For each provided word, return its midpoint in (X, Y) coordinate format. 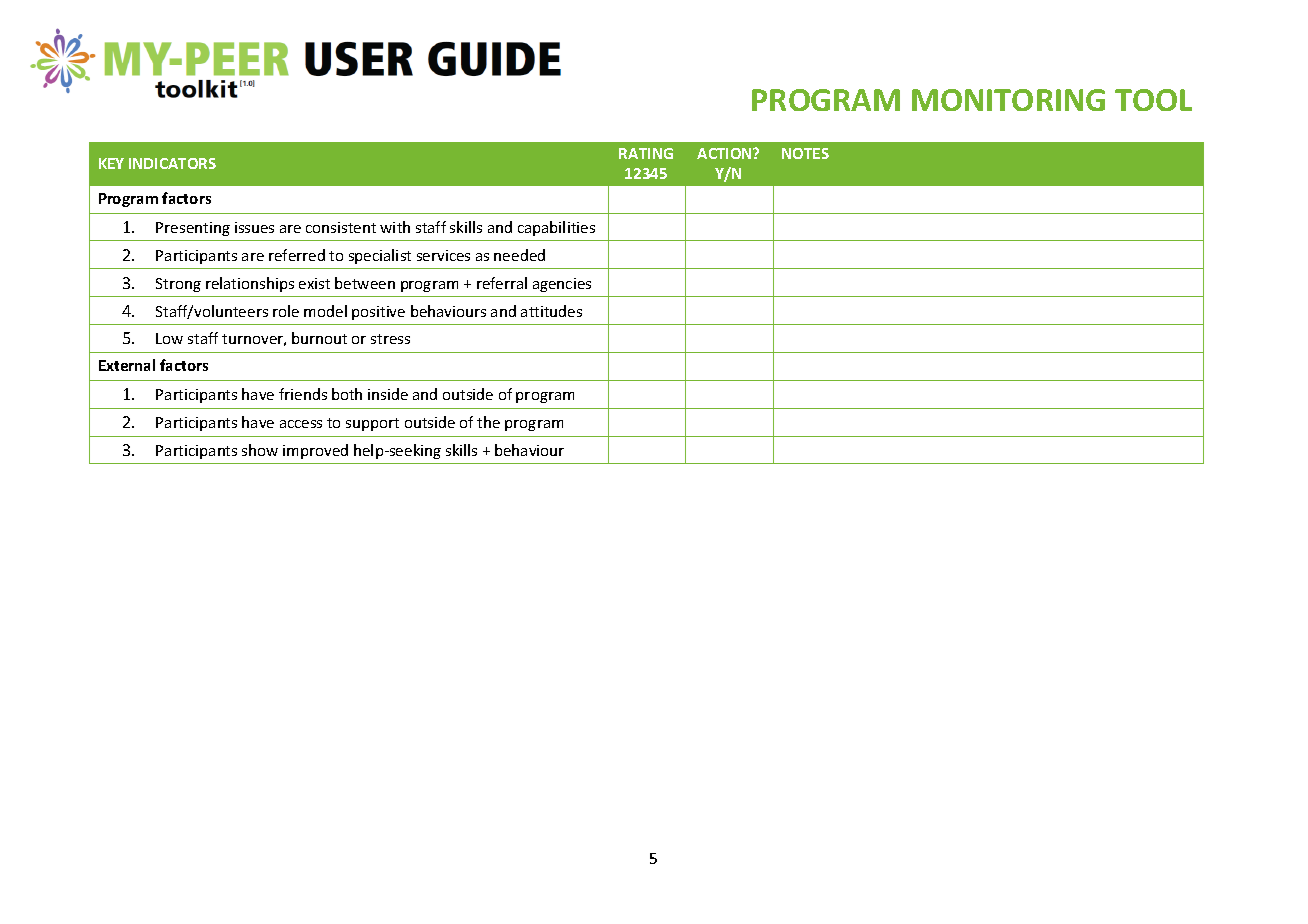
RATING (646, 153)
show (260, 450)
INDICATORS (172, 163)
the (488, 422)
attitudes (551, 311)
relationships (250, 284)
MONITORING (1008, 100)
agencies (562, 285)
